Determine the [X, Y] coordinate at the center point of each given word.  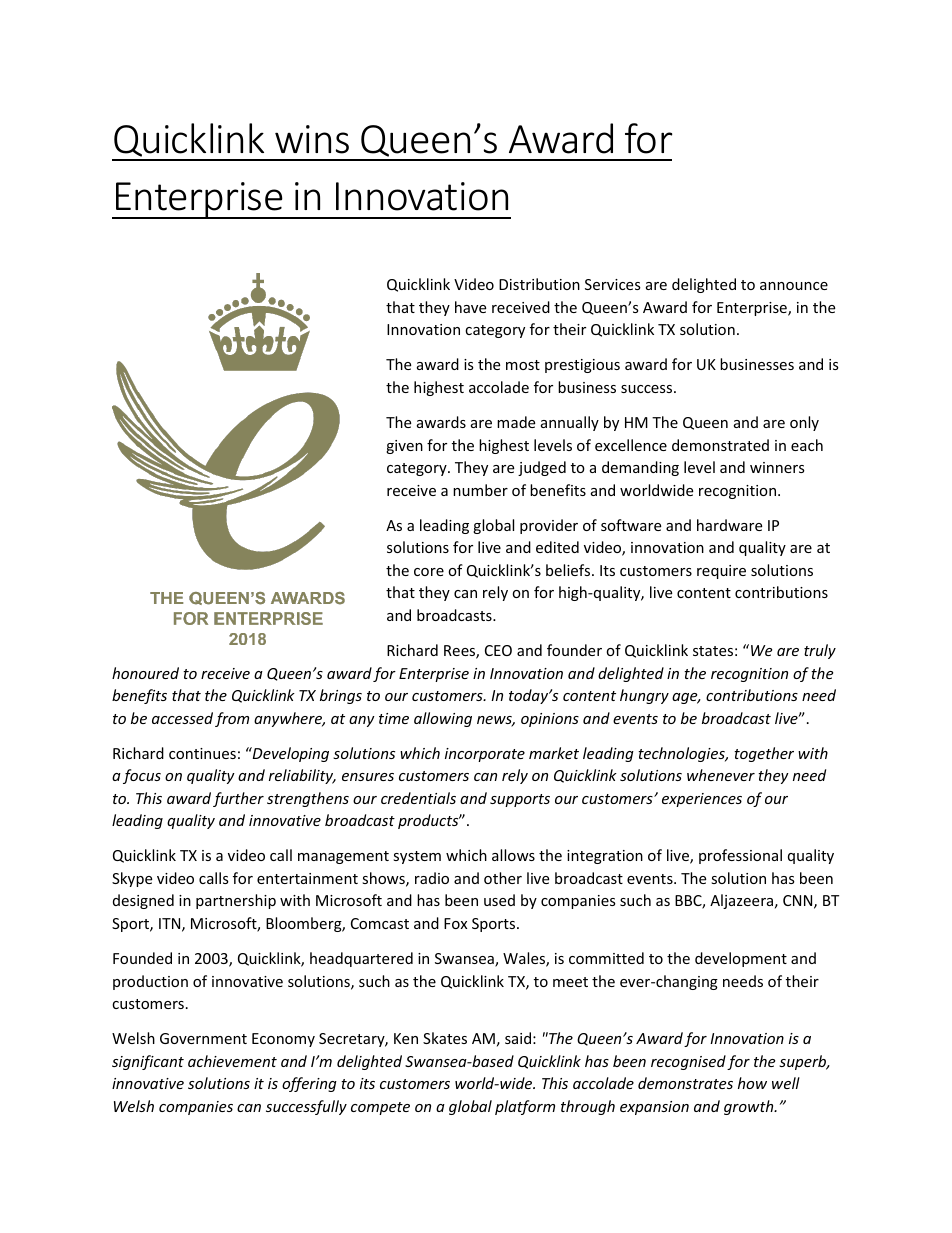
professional [740, 856]
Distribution [539, 284]
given [404, 447]
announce [794, 286]
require [721, 572]
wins [312, 139]
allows [513, 855]
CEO [498, 650]
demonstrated [720, 445]
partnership [236, 901]
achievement [232, 1061]
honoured [145, 673]
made [516, 422]
